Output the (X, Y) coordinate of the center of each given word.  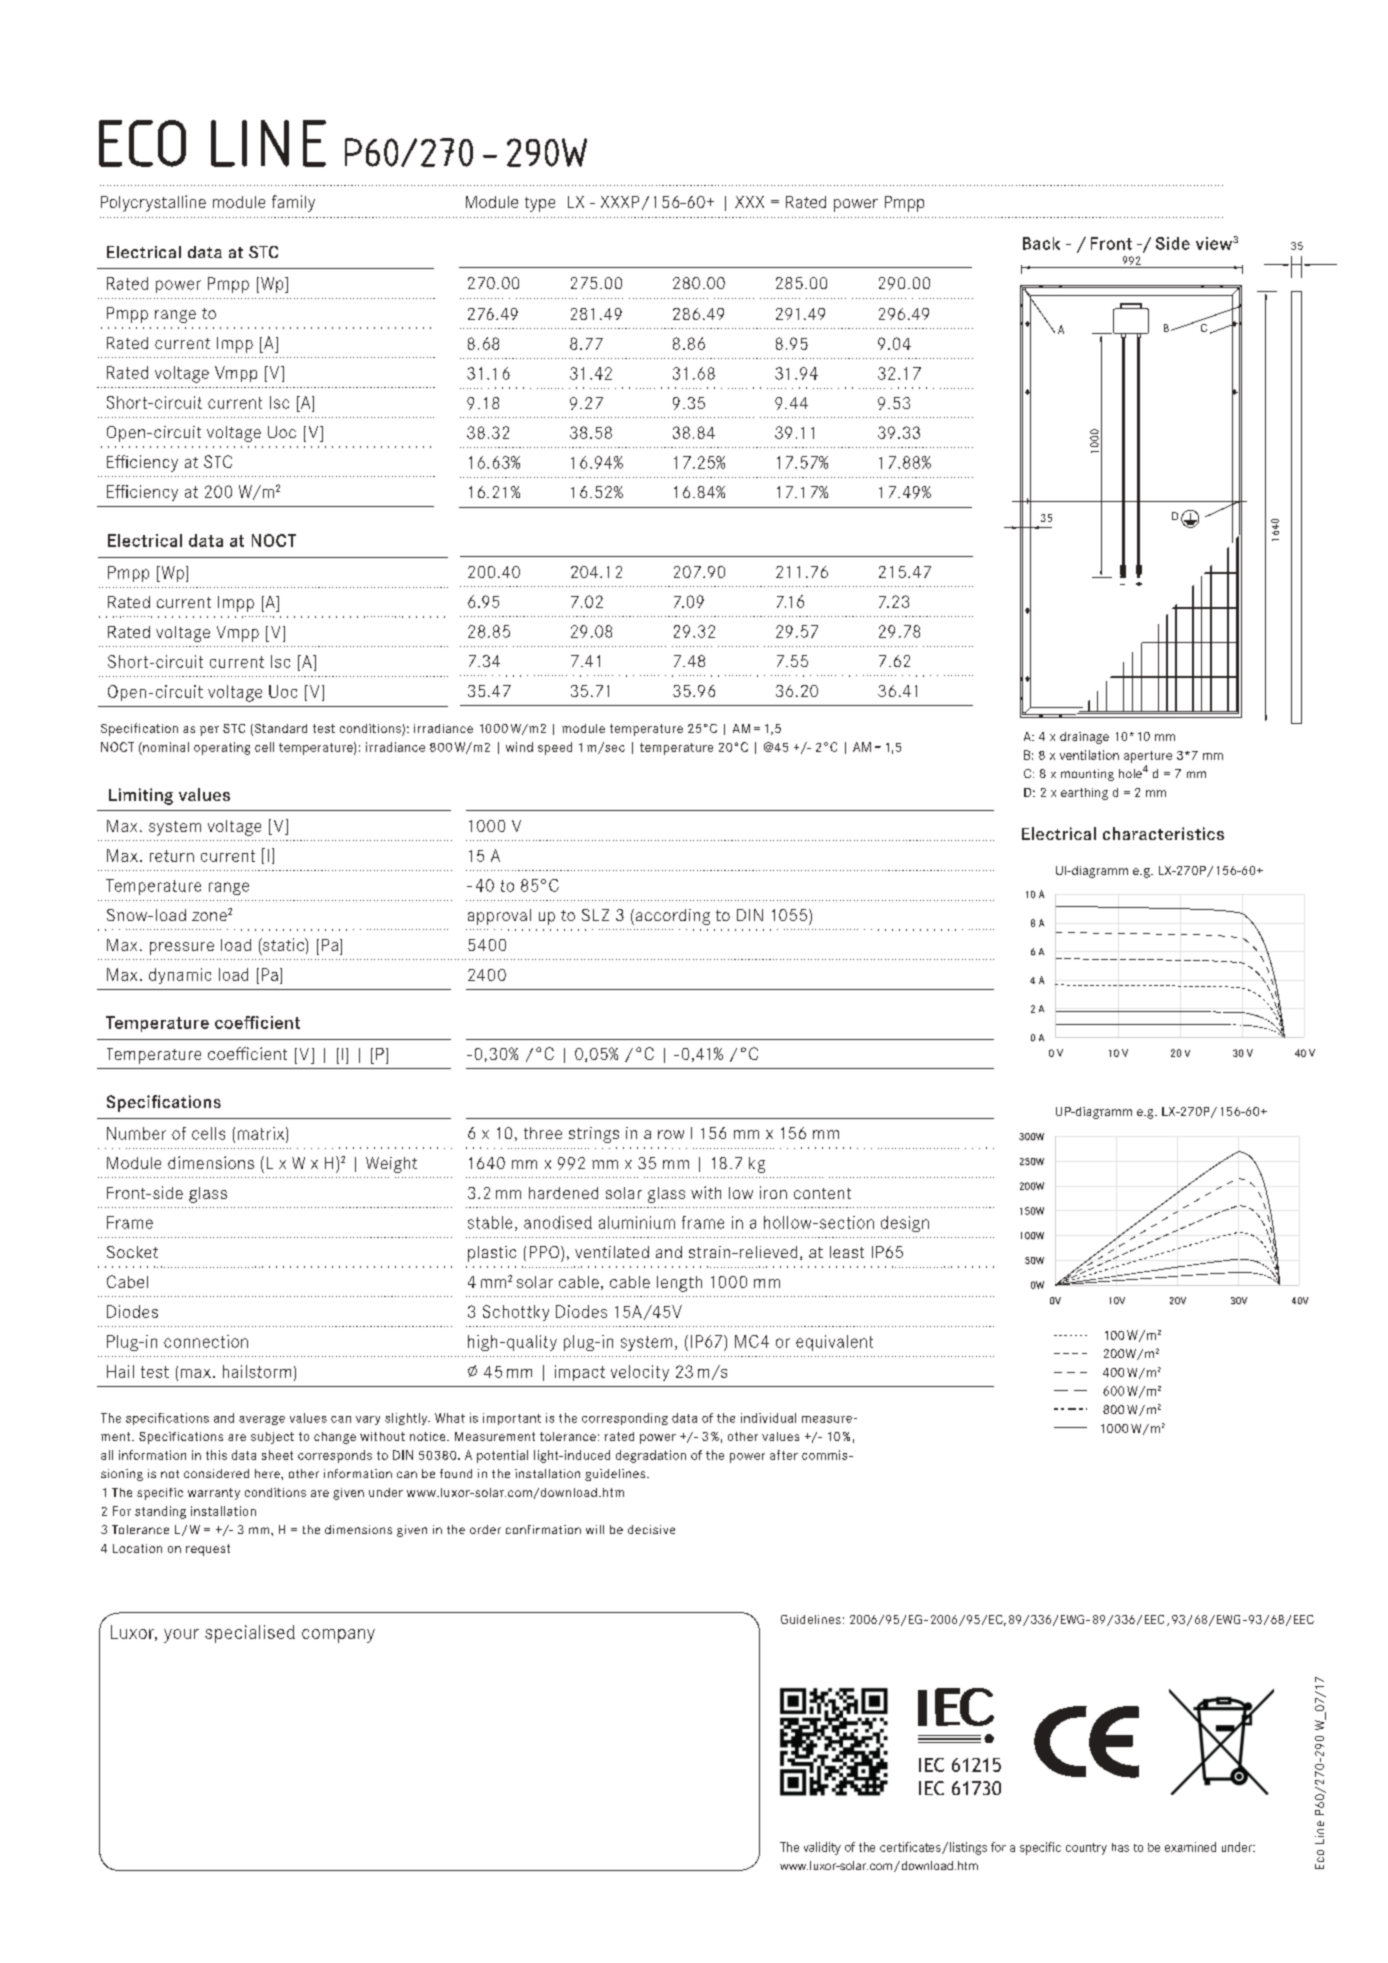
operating (222, 748)
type (540, 204)
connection (206, 1341)
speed (555, 748)
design (905, 1224)
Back (1041, 243)
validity (822, 1848)
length (679, 1284)
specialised (250, 1634)
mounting (1087, 775)
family (293, 203)
